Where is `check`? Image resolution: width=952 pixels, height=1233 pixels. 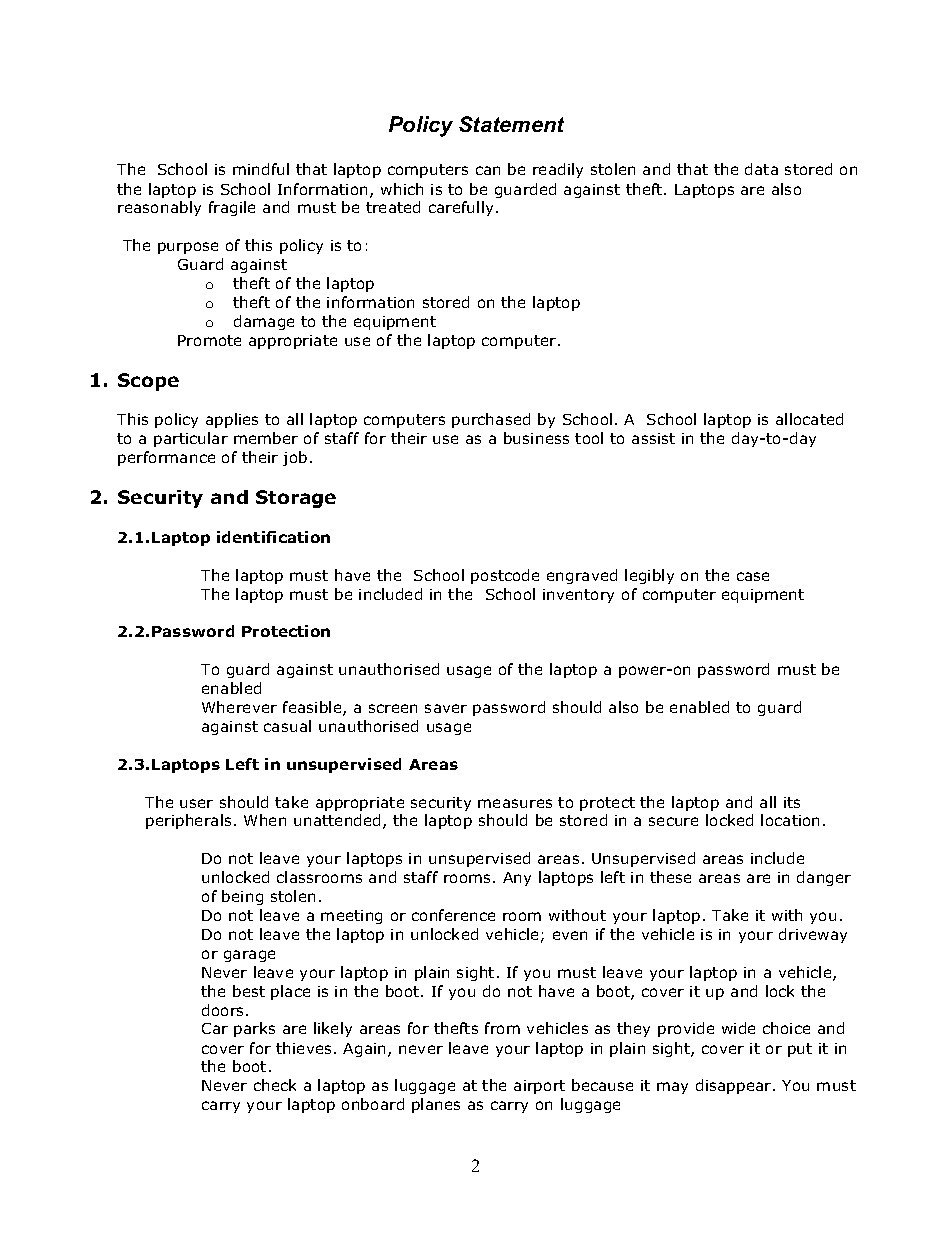
check is located at coordinates (275, 1085).
